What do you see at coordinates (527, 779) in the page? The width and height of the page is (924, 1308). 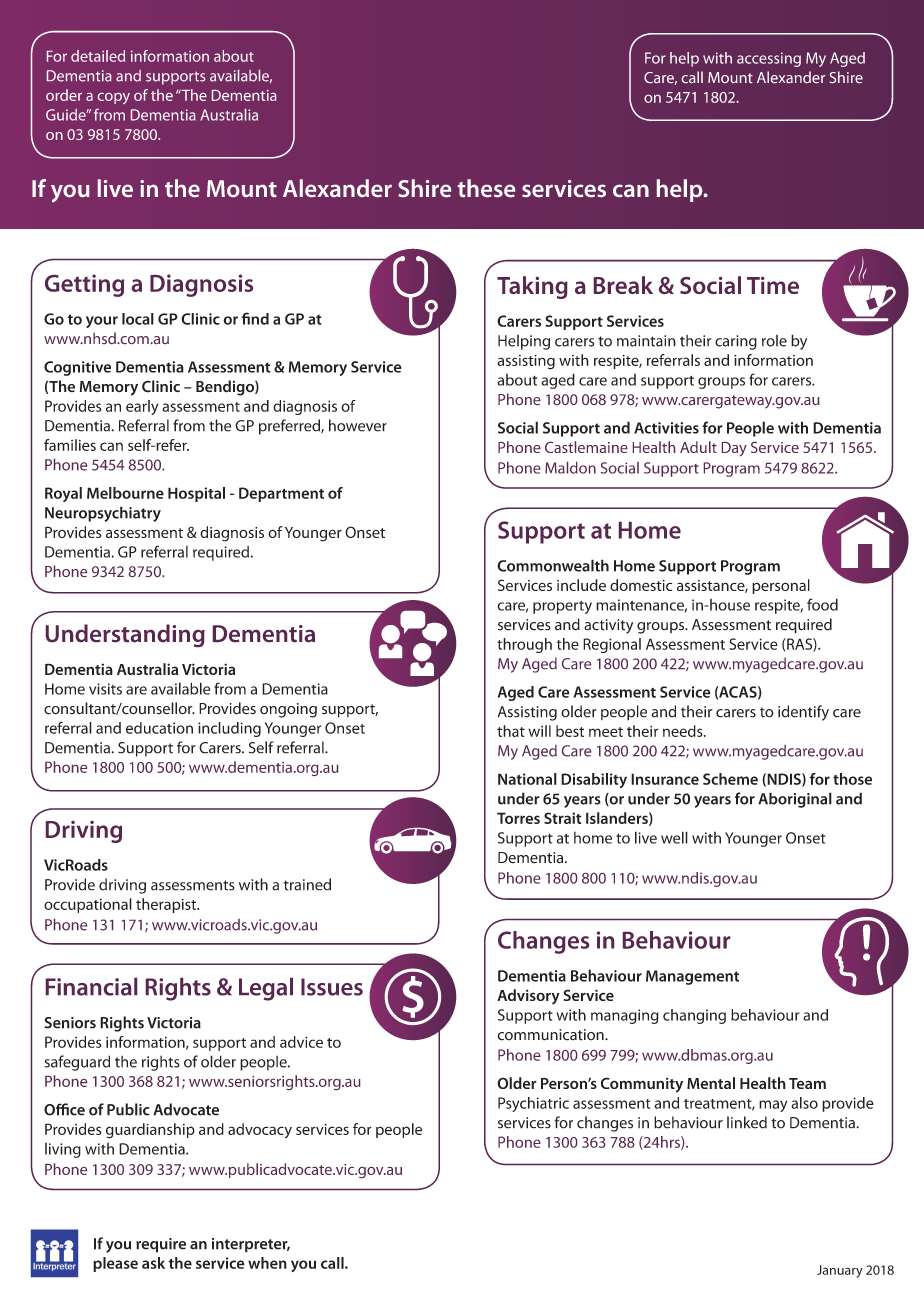 I see `National` at bounding box center [527, 779].
